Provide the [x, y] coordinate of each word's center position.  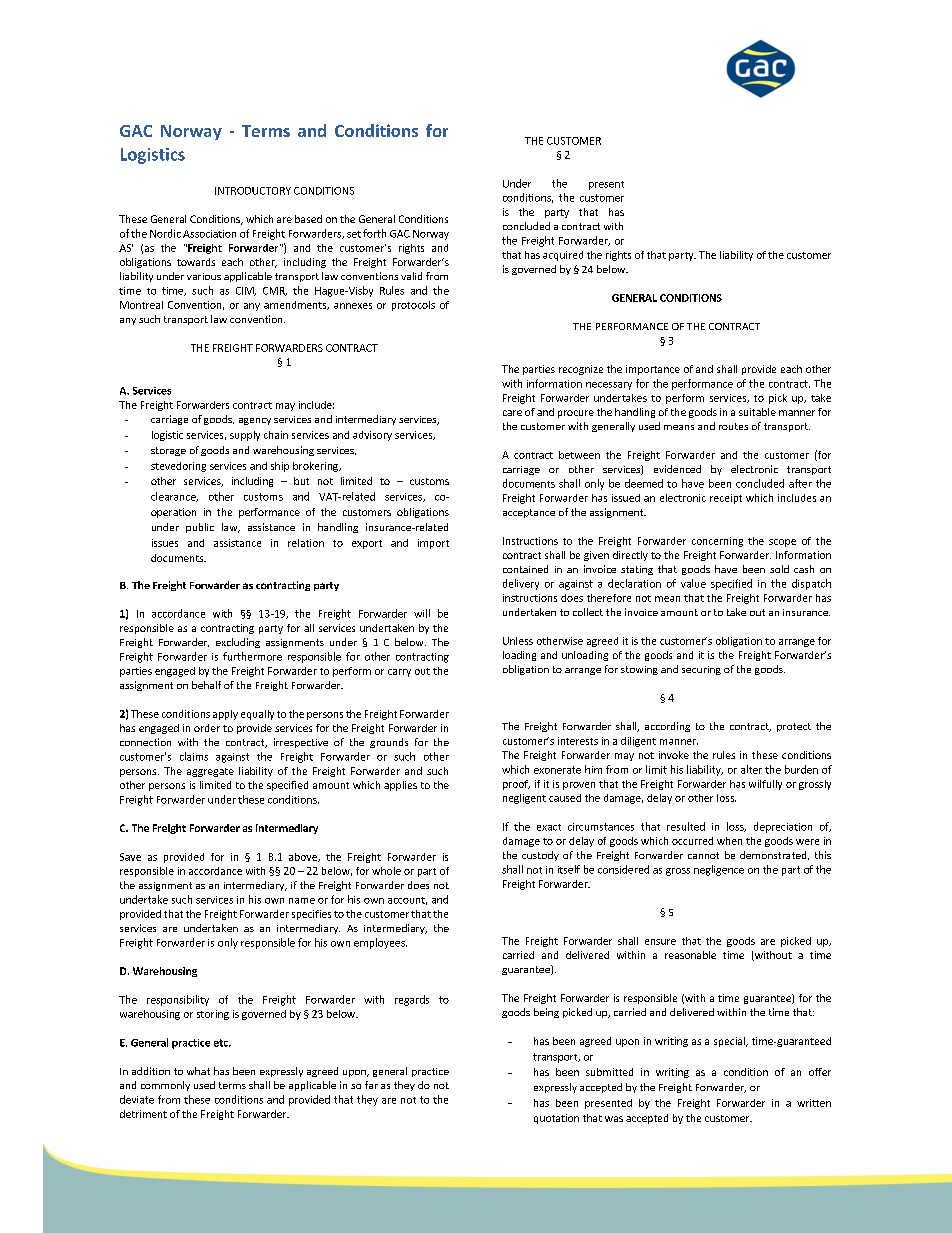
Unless [518, 641]
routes [733, 426]
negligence [719, 870]
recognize [581, 370]
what [198, 1071]
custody [540, 856]
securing [701, 670]
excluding [238, 643]
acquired [563, 256]
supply [245, 436]
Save [130, 857]
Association [209, 234]
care [512, 413]
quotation [556, 1119]
